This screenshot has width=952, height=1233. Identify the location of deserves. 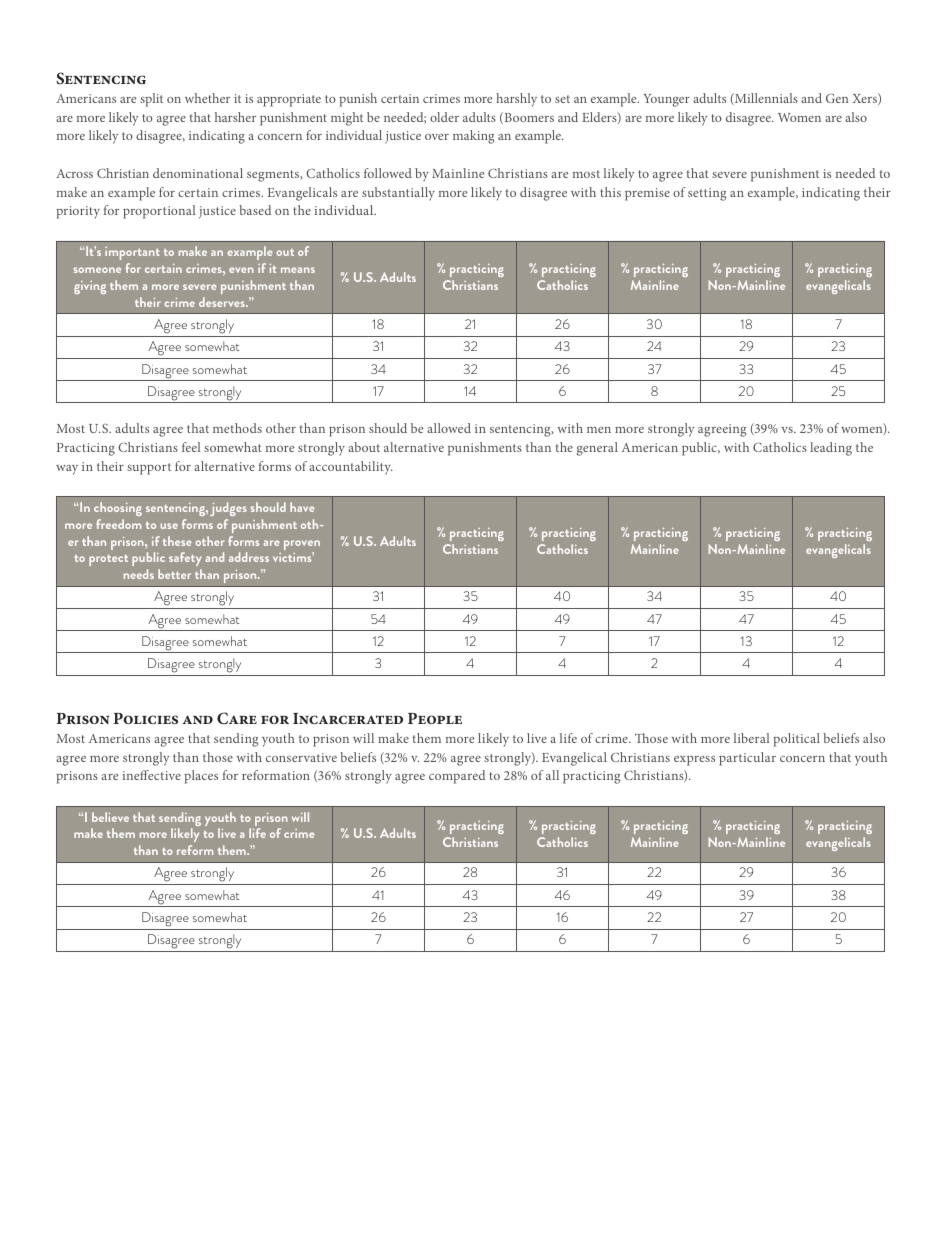
(223, 302).
